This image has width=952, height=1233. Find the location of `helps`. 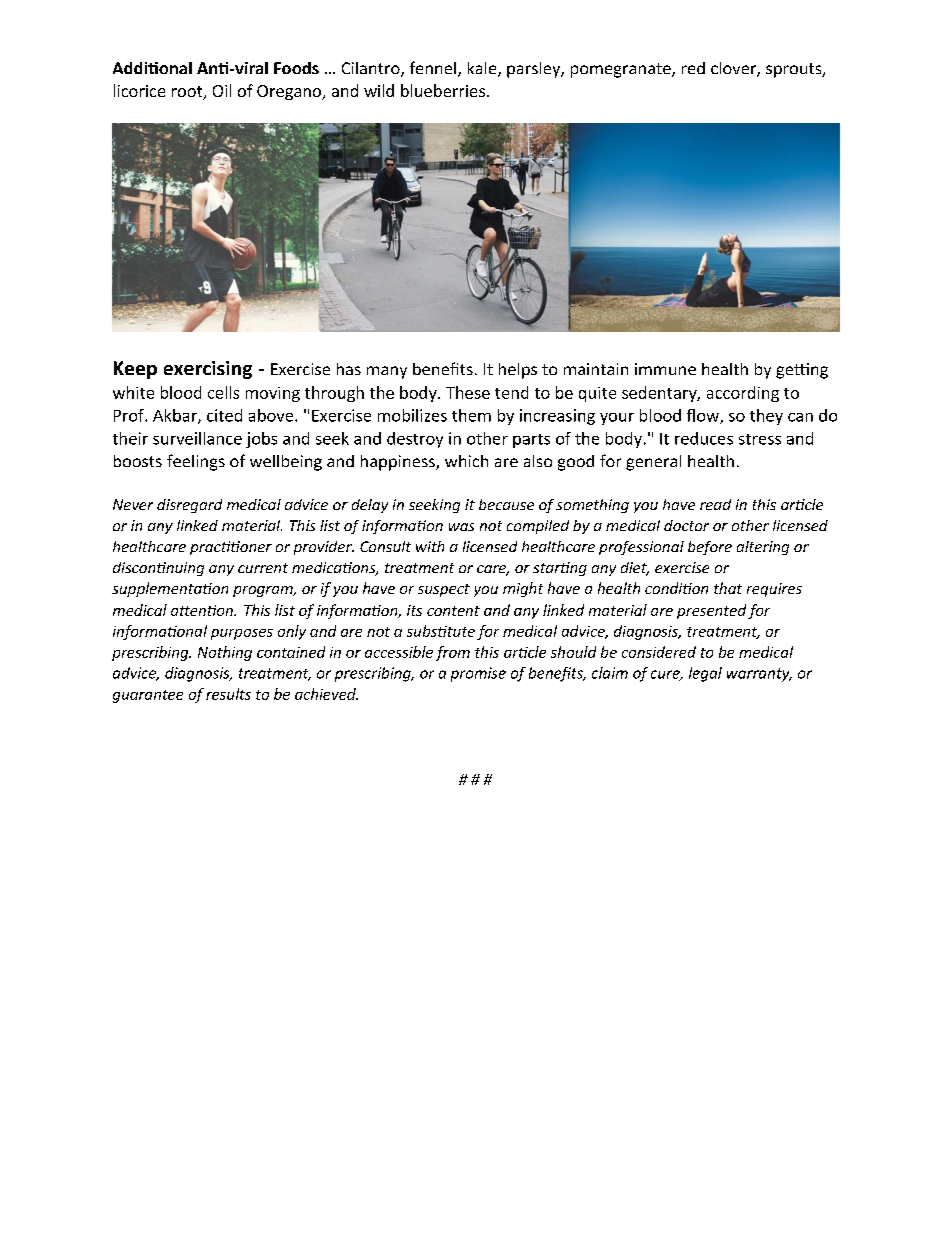

helps is located at coordinates (518, 371).
